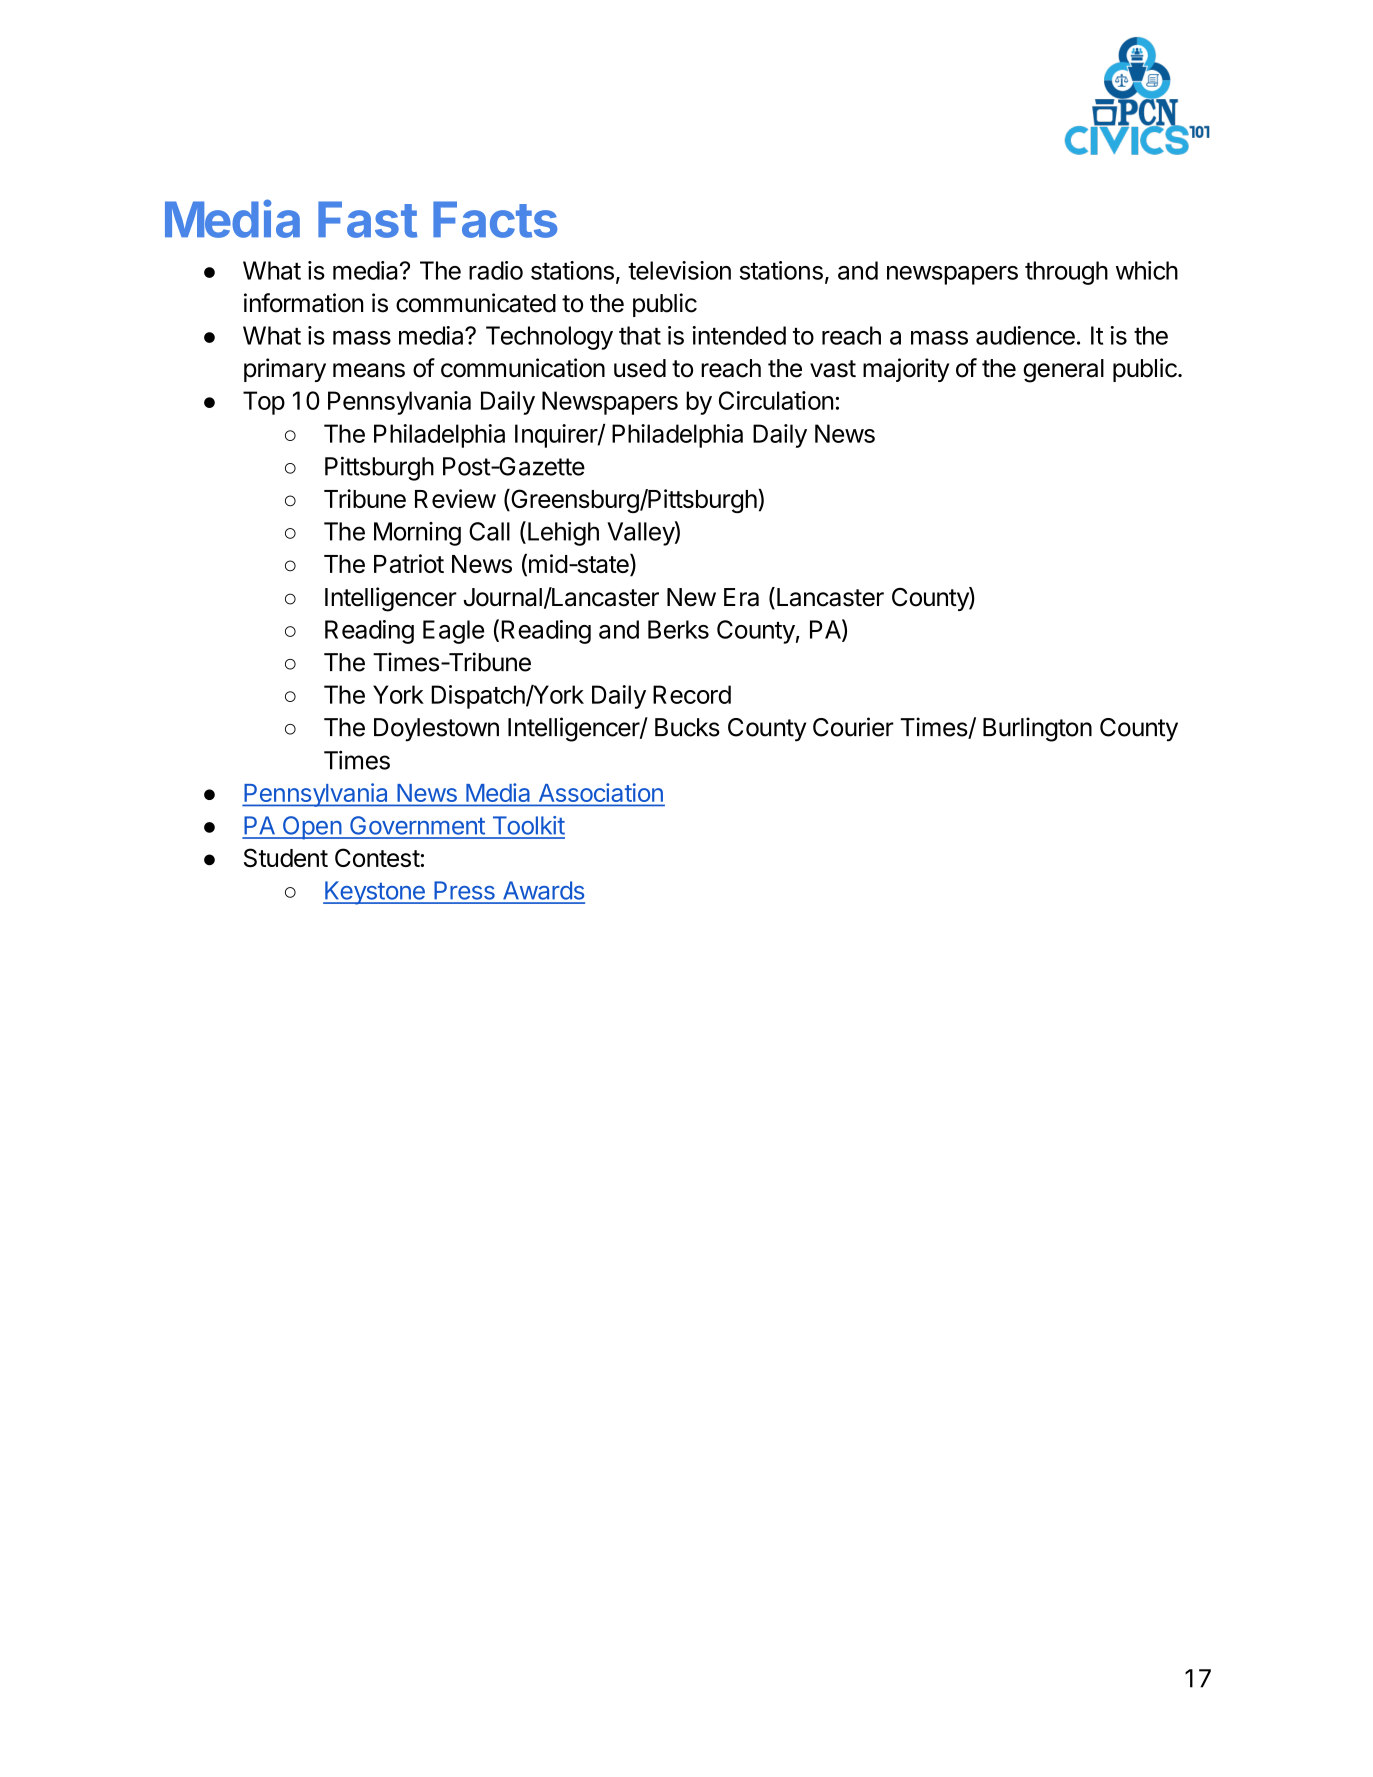  Describe the element at coordinates (1037, 729) in the screenshot. I see `Burlington` at that location.
